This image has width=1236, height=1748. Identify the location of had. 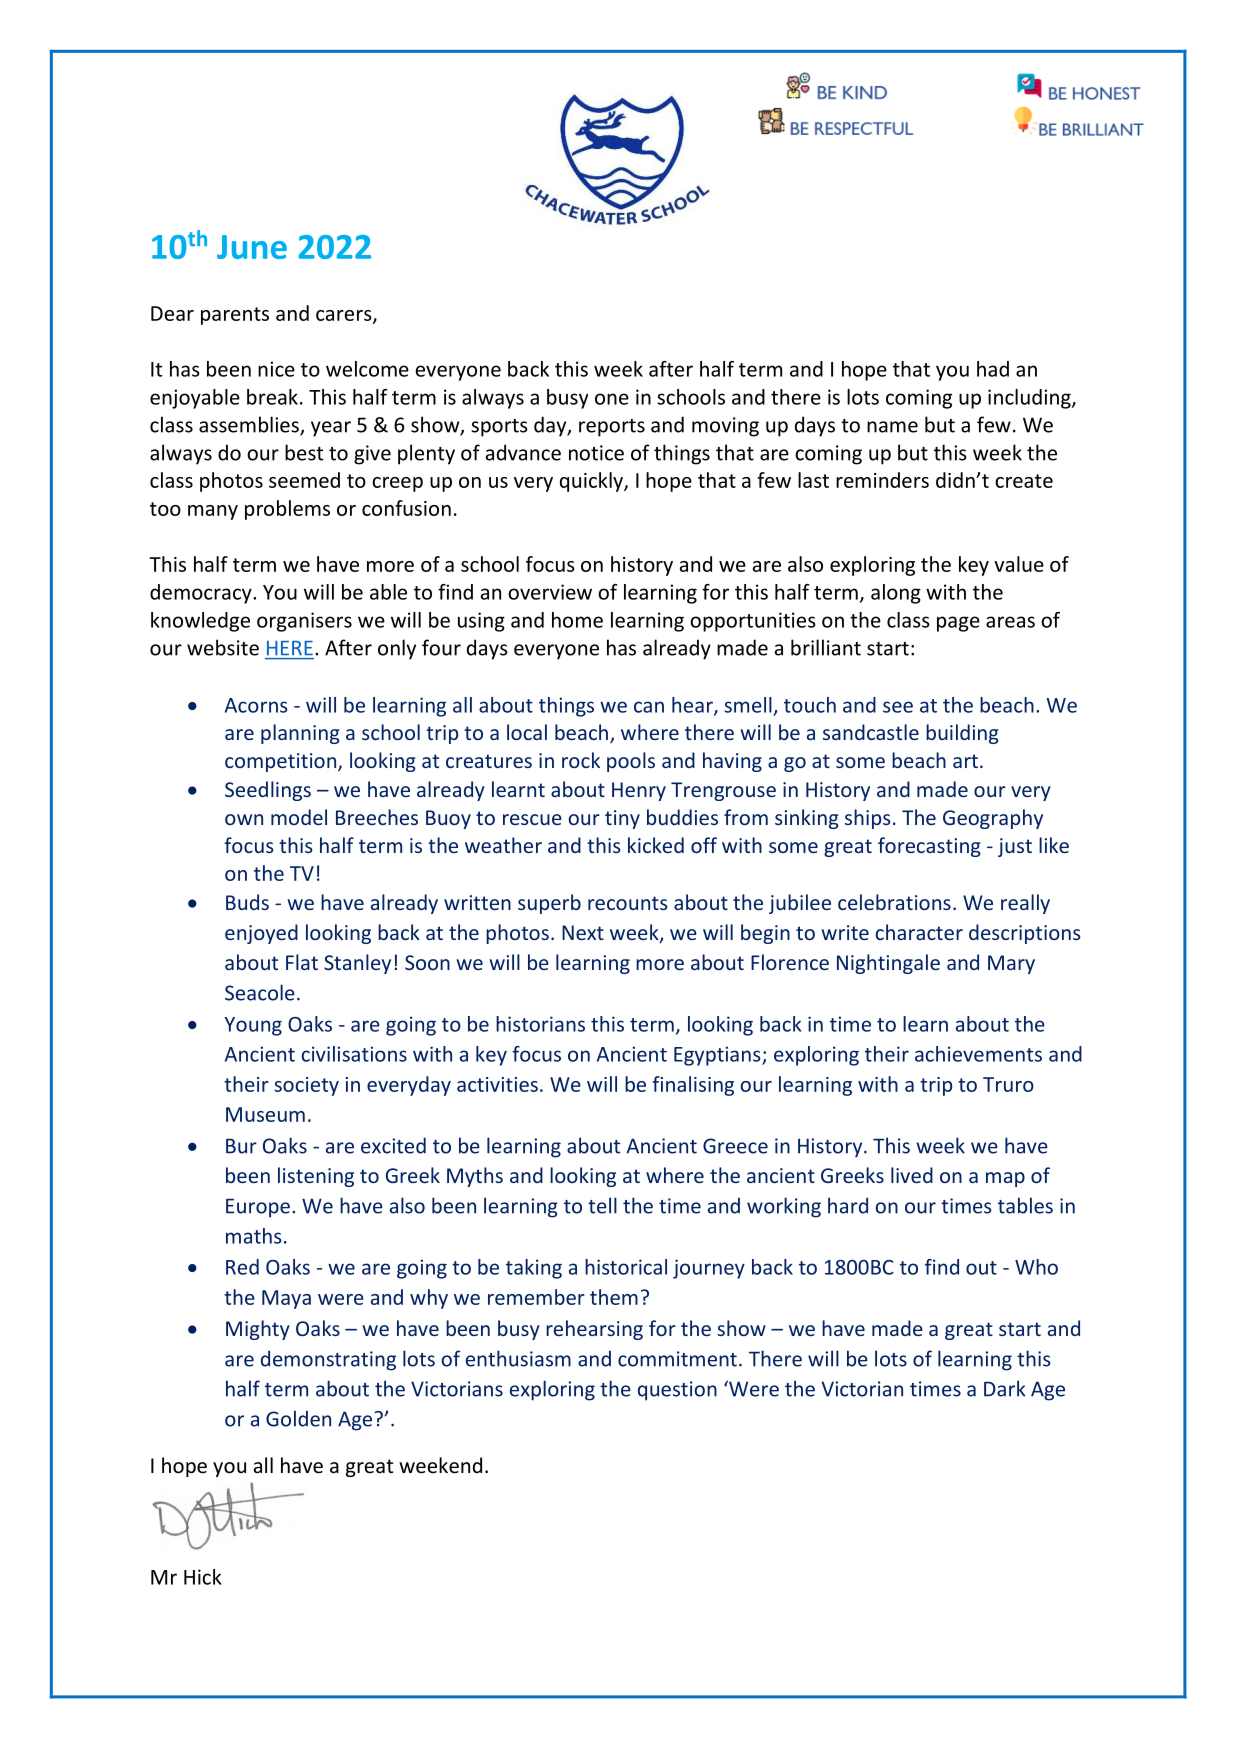
(993, 369).
